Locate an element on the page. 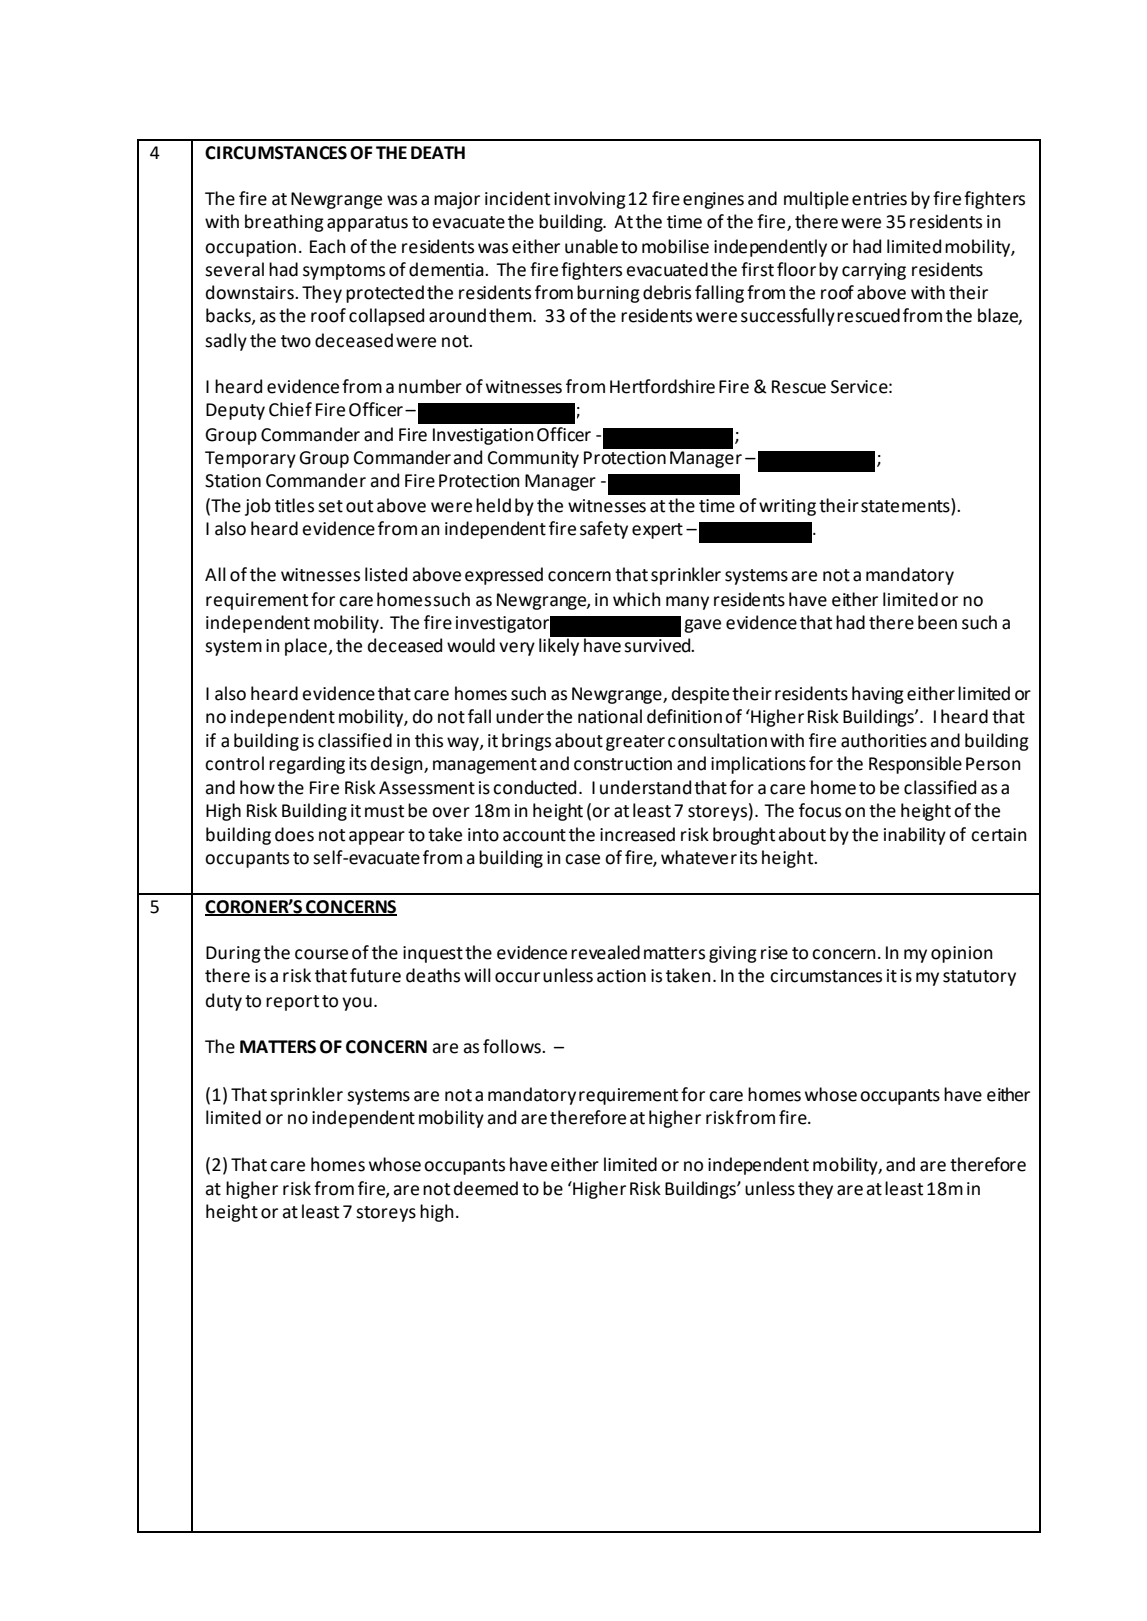  Each is located at coordinates (328, 246).
